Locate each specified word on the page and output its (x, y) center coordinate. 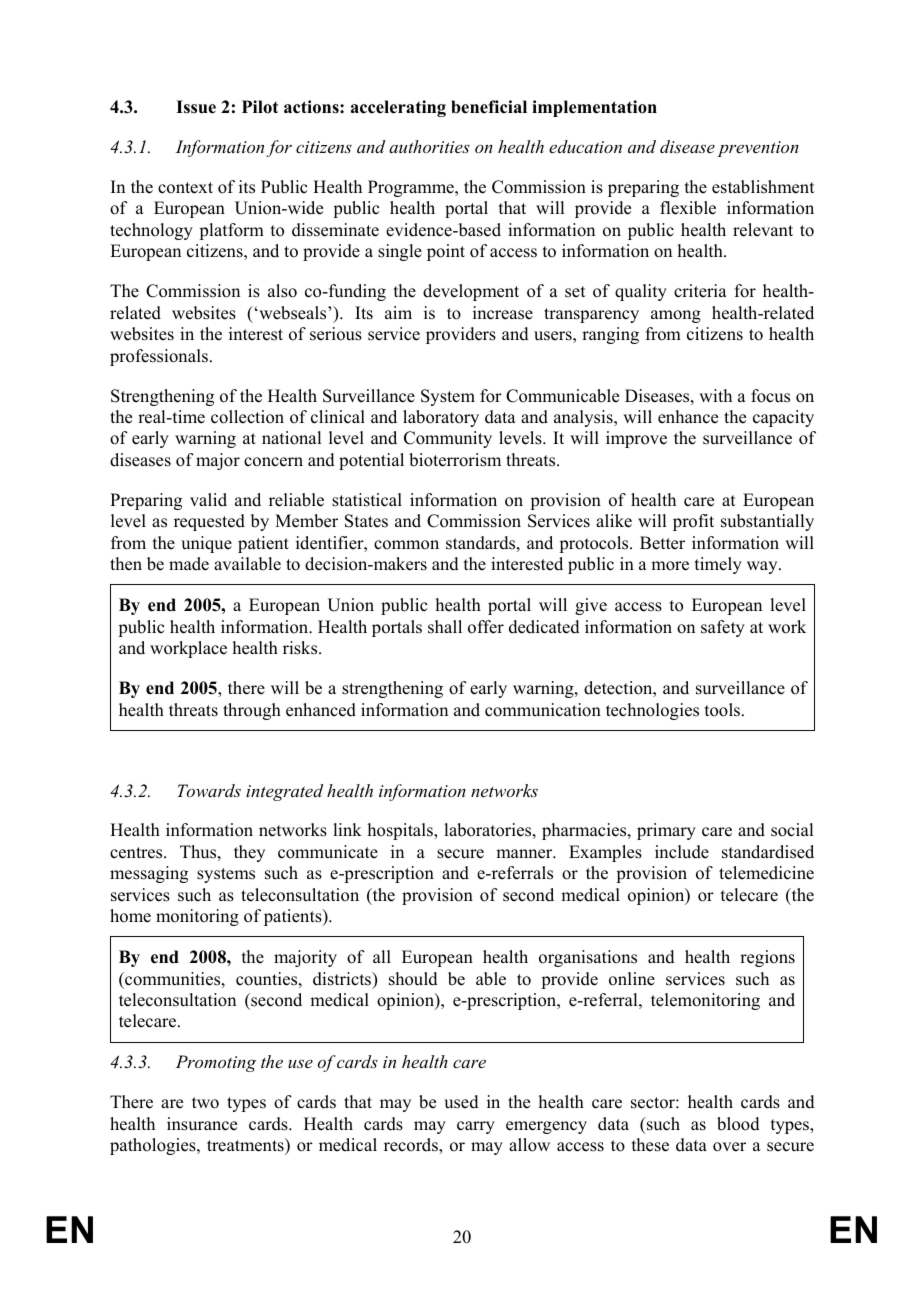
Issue (196, 107)
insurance (202, 1124)
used (461, 1102)
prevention (758, 149)
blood (738, 1124)
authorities (429, 146)
